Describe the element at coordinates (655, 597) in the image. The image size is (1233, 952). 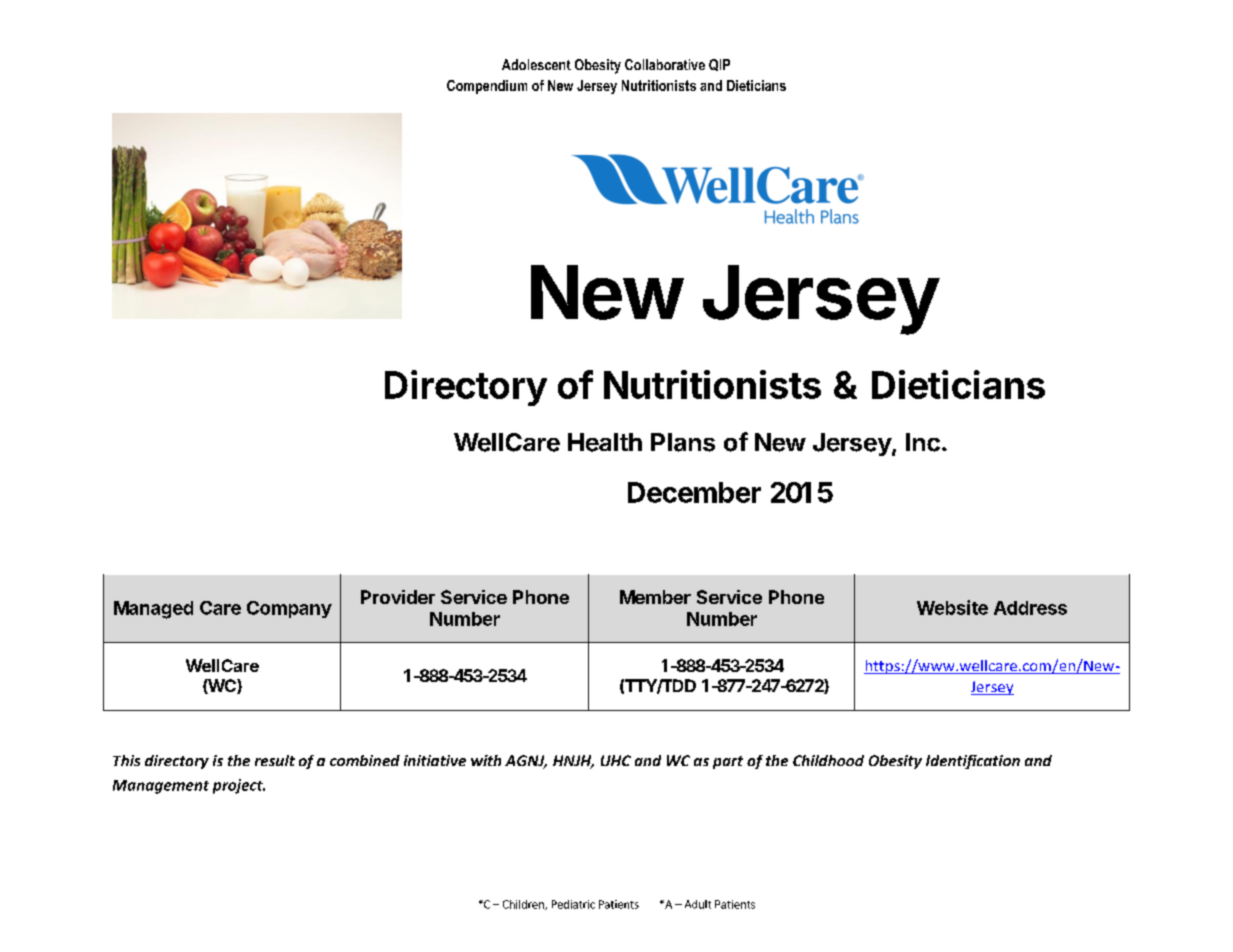
I see `Member` at that location.
